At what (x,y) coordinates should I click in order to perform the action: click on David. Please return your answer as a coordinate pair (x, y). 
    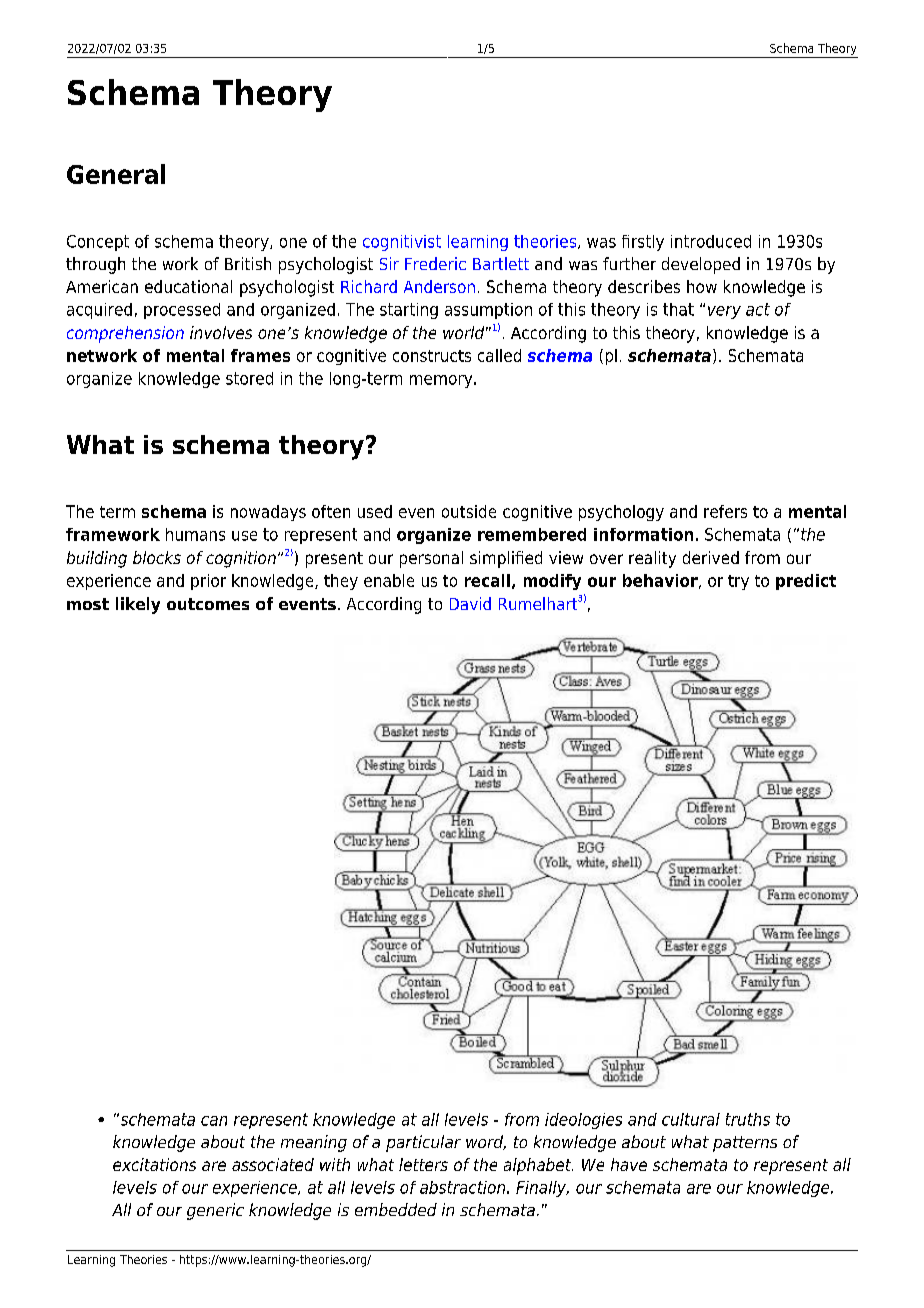
    Looking at the image, I should click on (470, 603).
